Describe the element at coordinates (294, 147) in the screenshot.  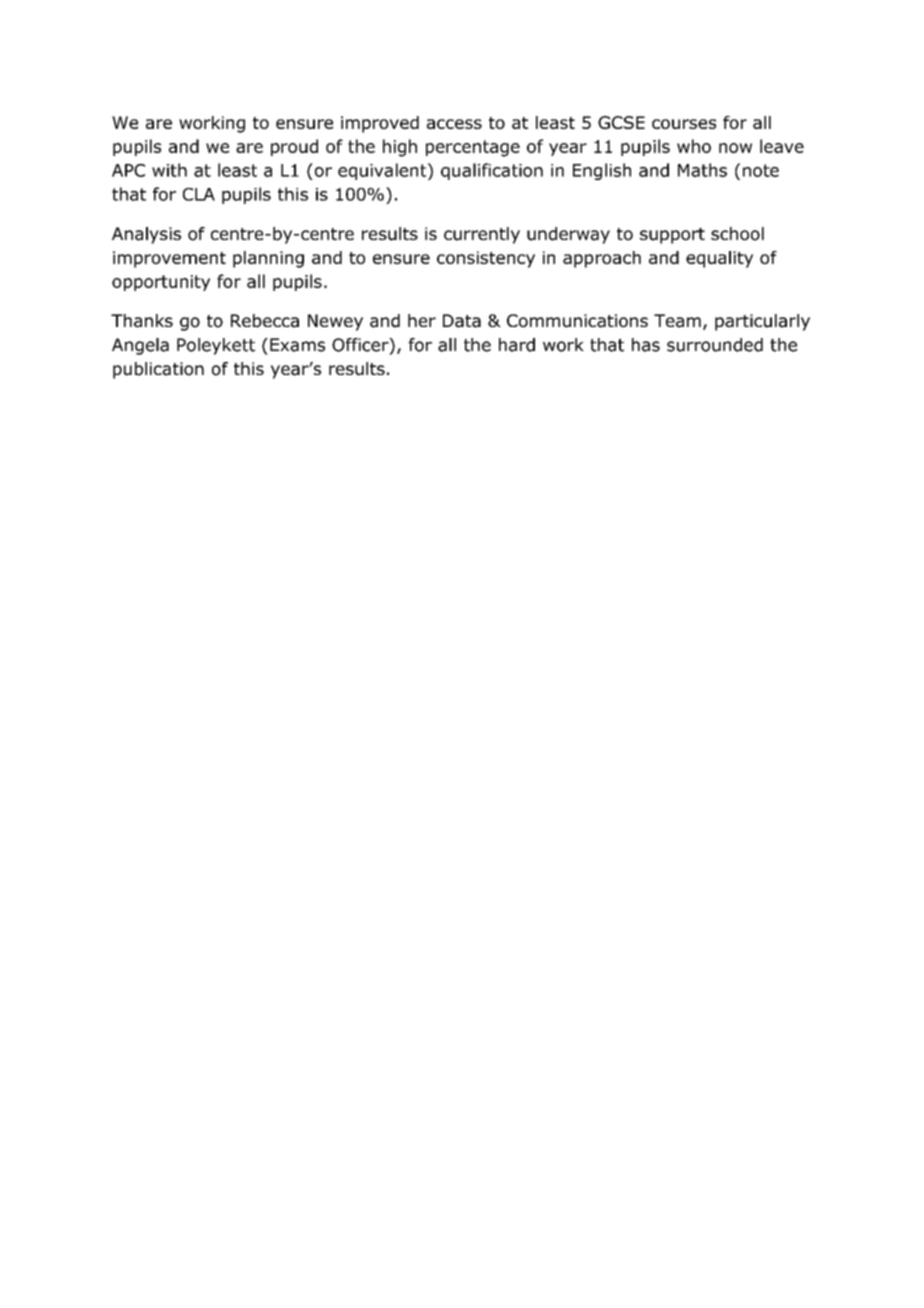
I see `proud` at that location.
